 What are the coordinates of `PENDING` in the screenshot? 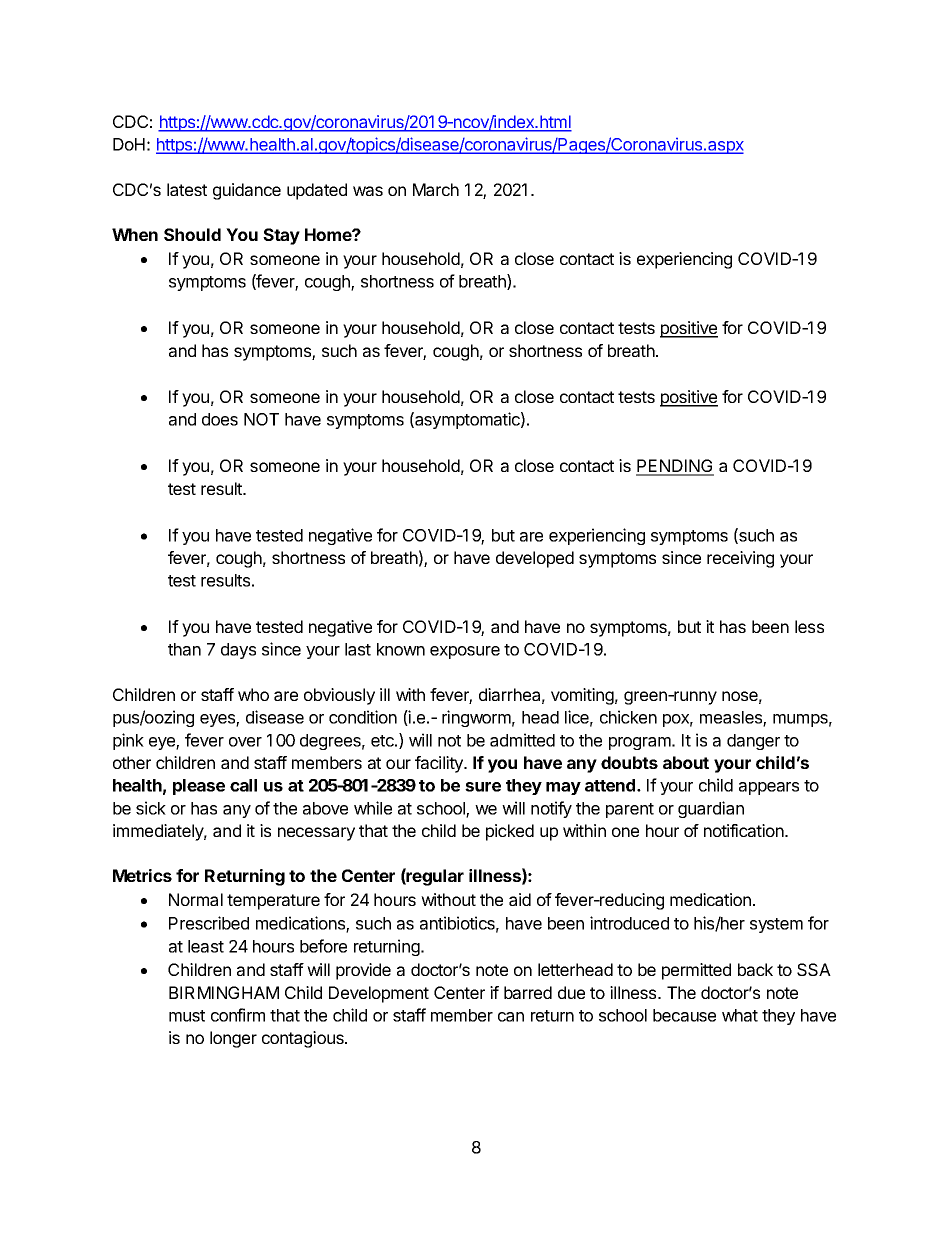 It's located at (675, 467).
